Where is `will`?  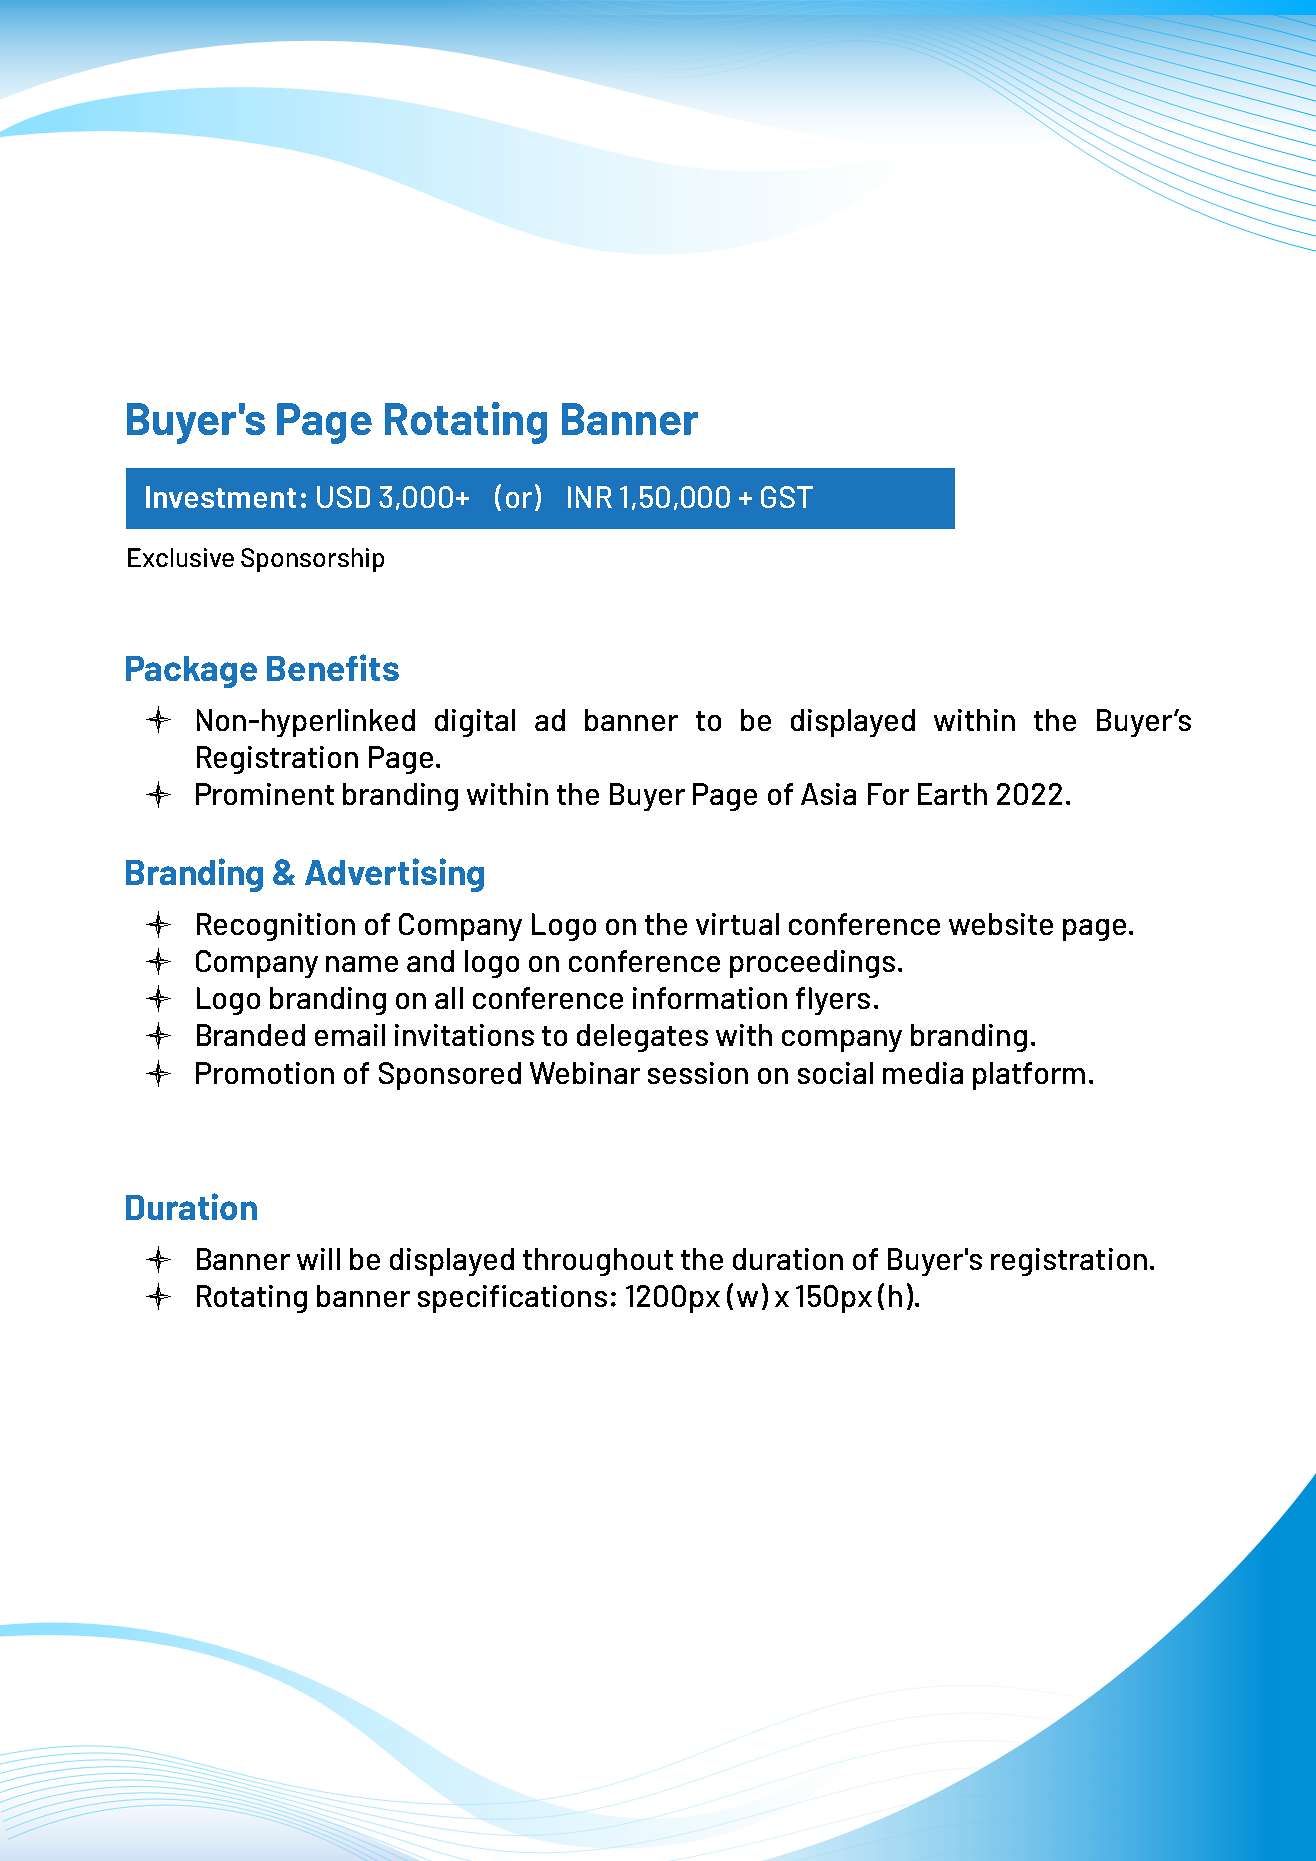 will is located at coordinates (318, 1259).
